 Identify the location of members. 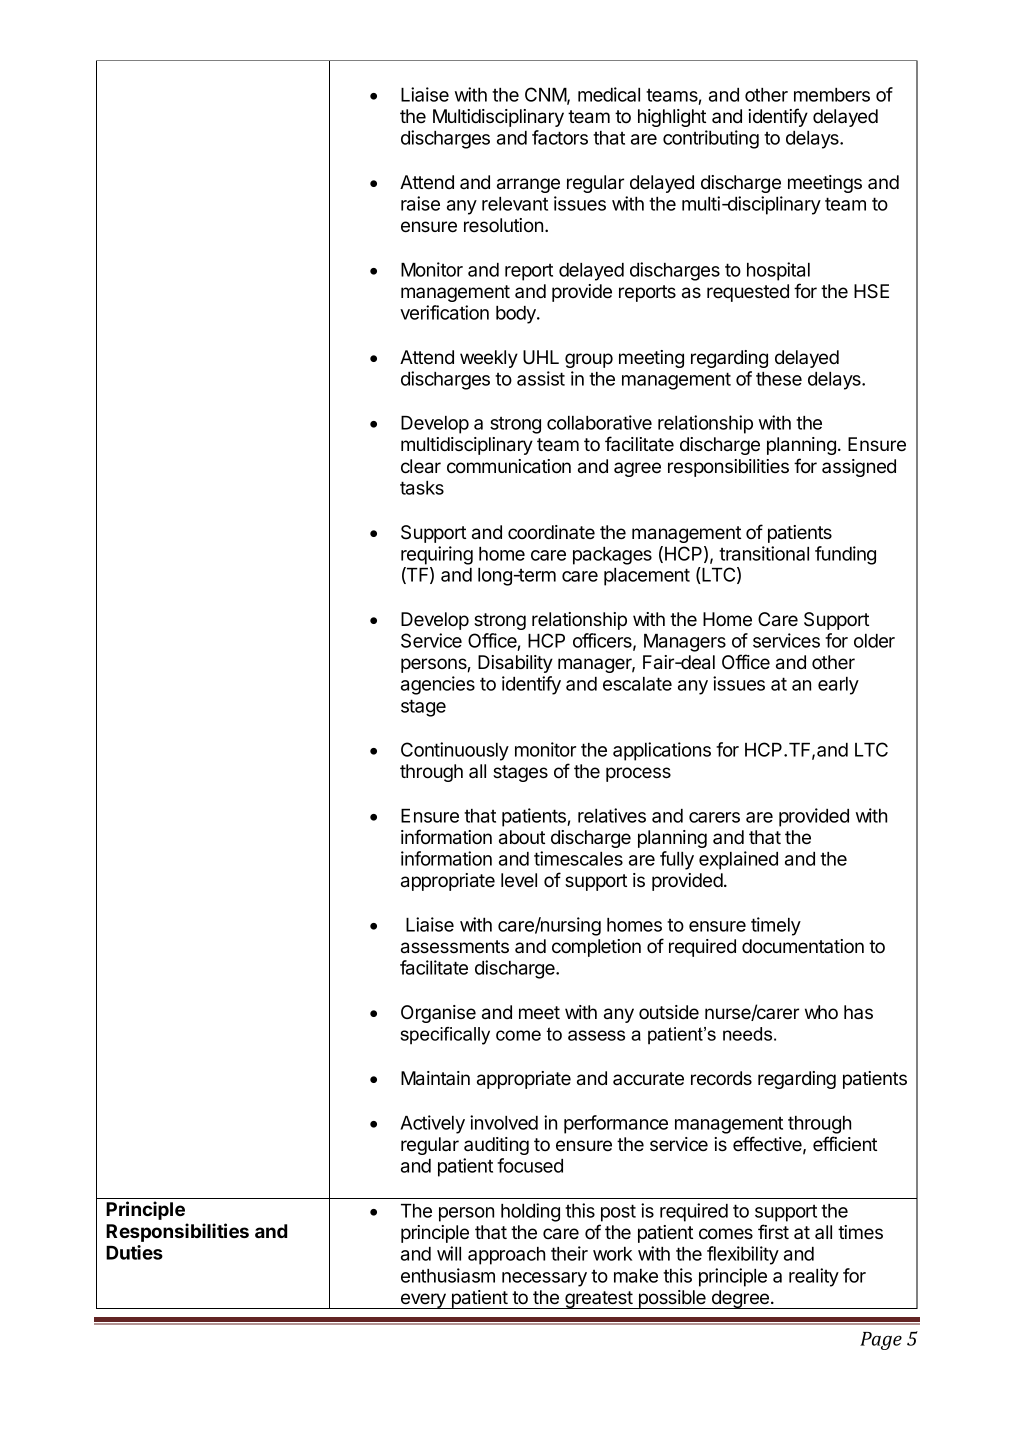
(832, 95).
